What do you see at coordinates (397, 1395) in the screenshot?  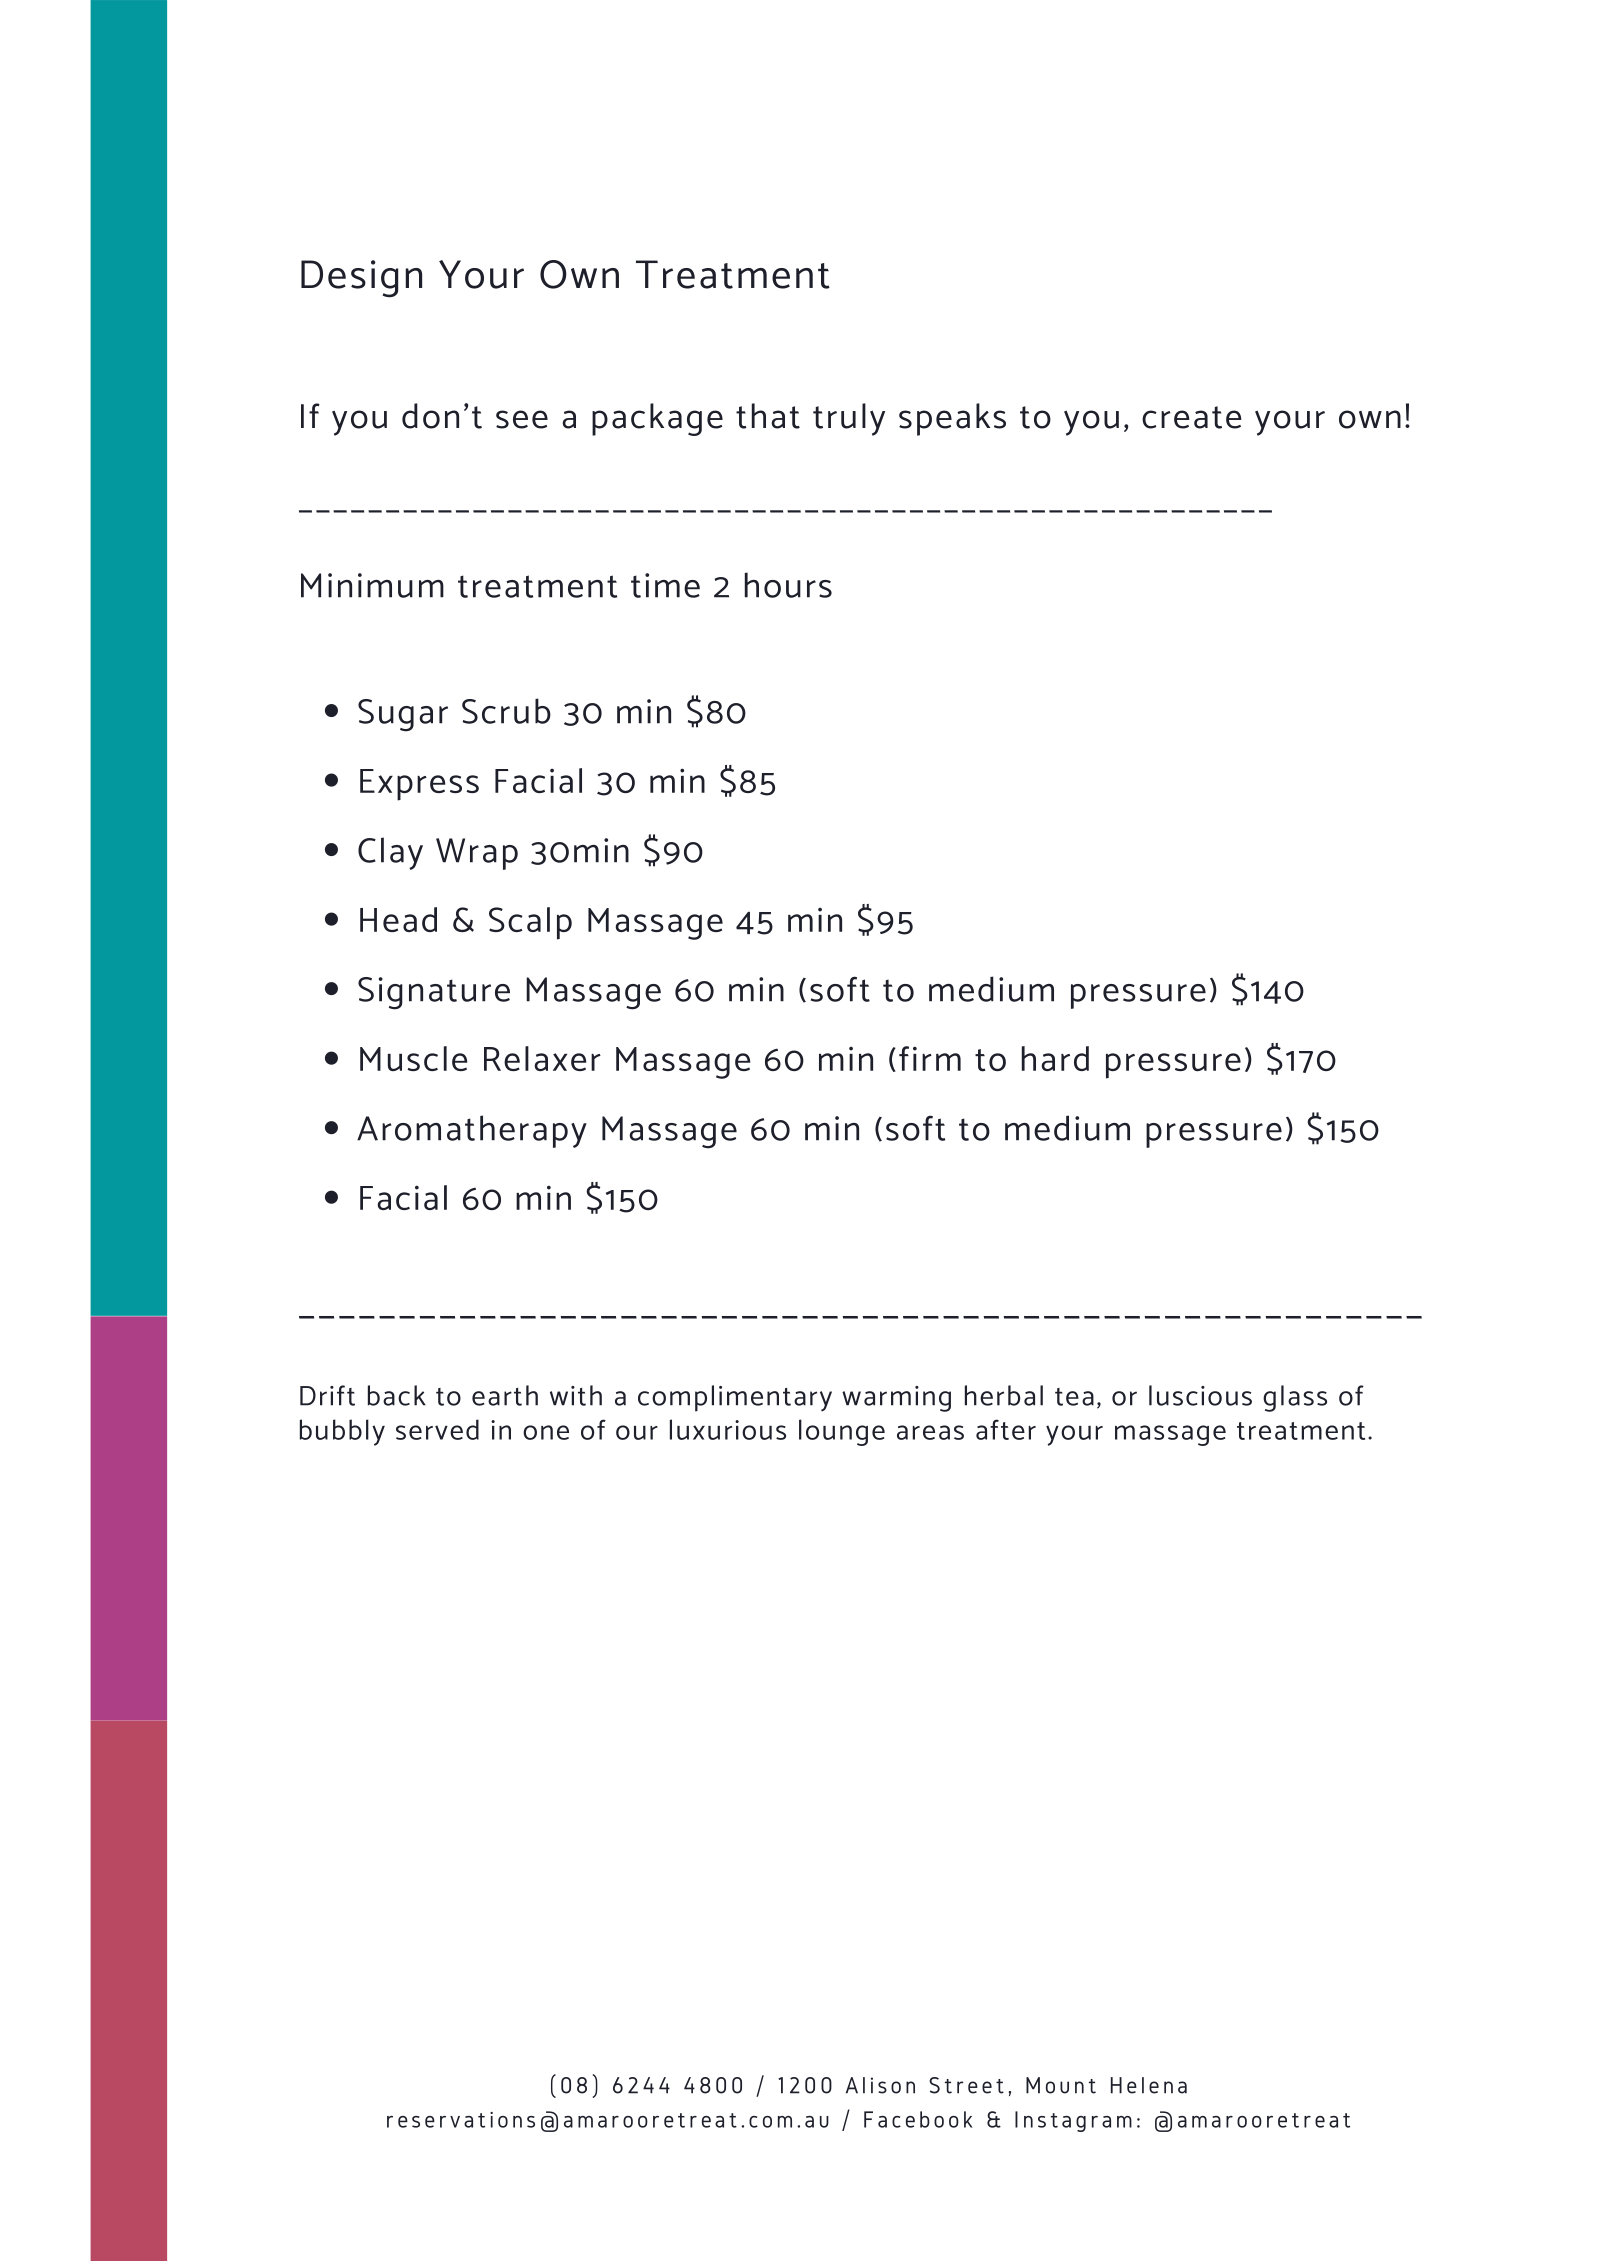 I see `back` at bounding box center [397, 1395].
